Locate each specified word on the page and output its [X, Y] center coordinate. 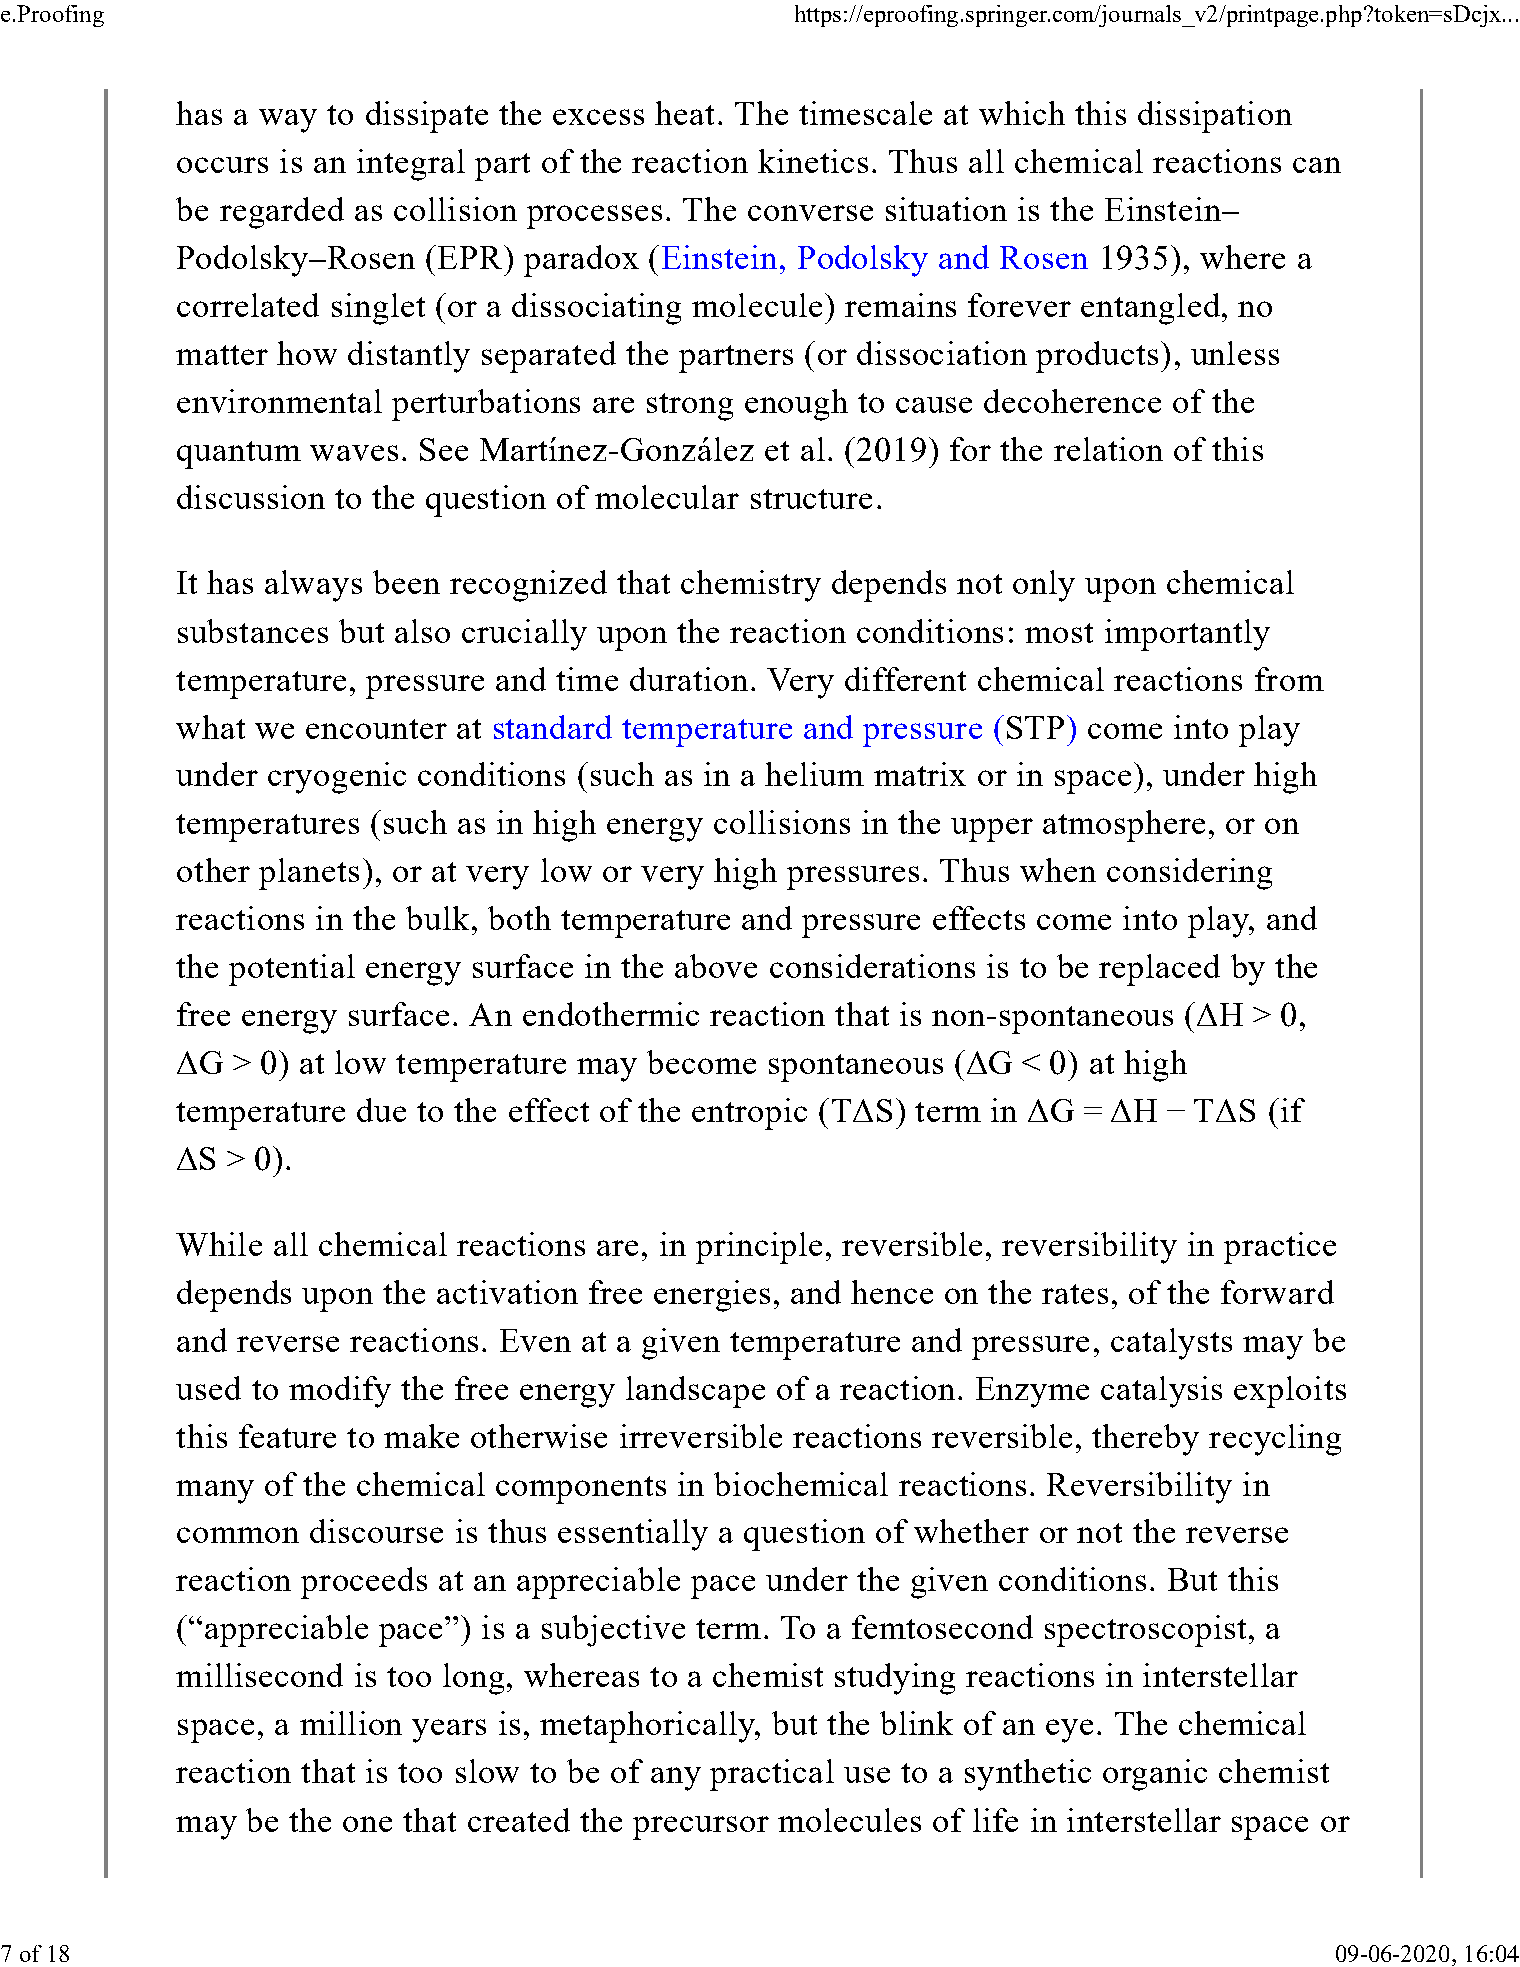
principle [759, 1248]
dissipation [1215, 117]
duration [689, 679]
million [351, 1723]
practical [772, 1775]
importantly [1187, 635]
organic [1155, 1775]
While [219, 1244]
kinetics [813, 161]
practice [1280, 1248]
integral [411, 165]
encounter [376, 729]
